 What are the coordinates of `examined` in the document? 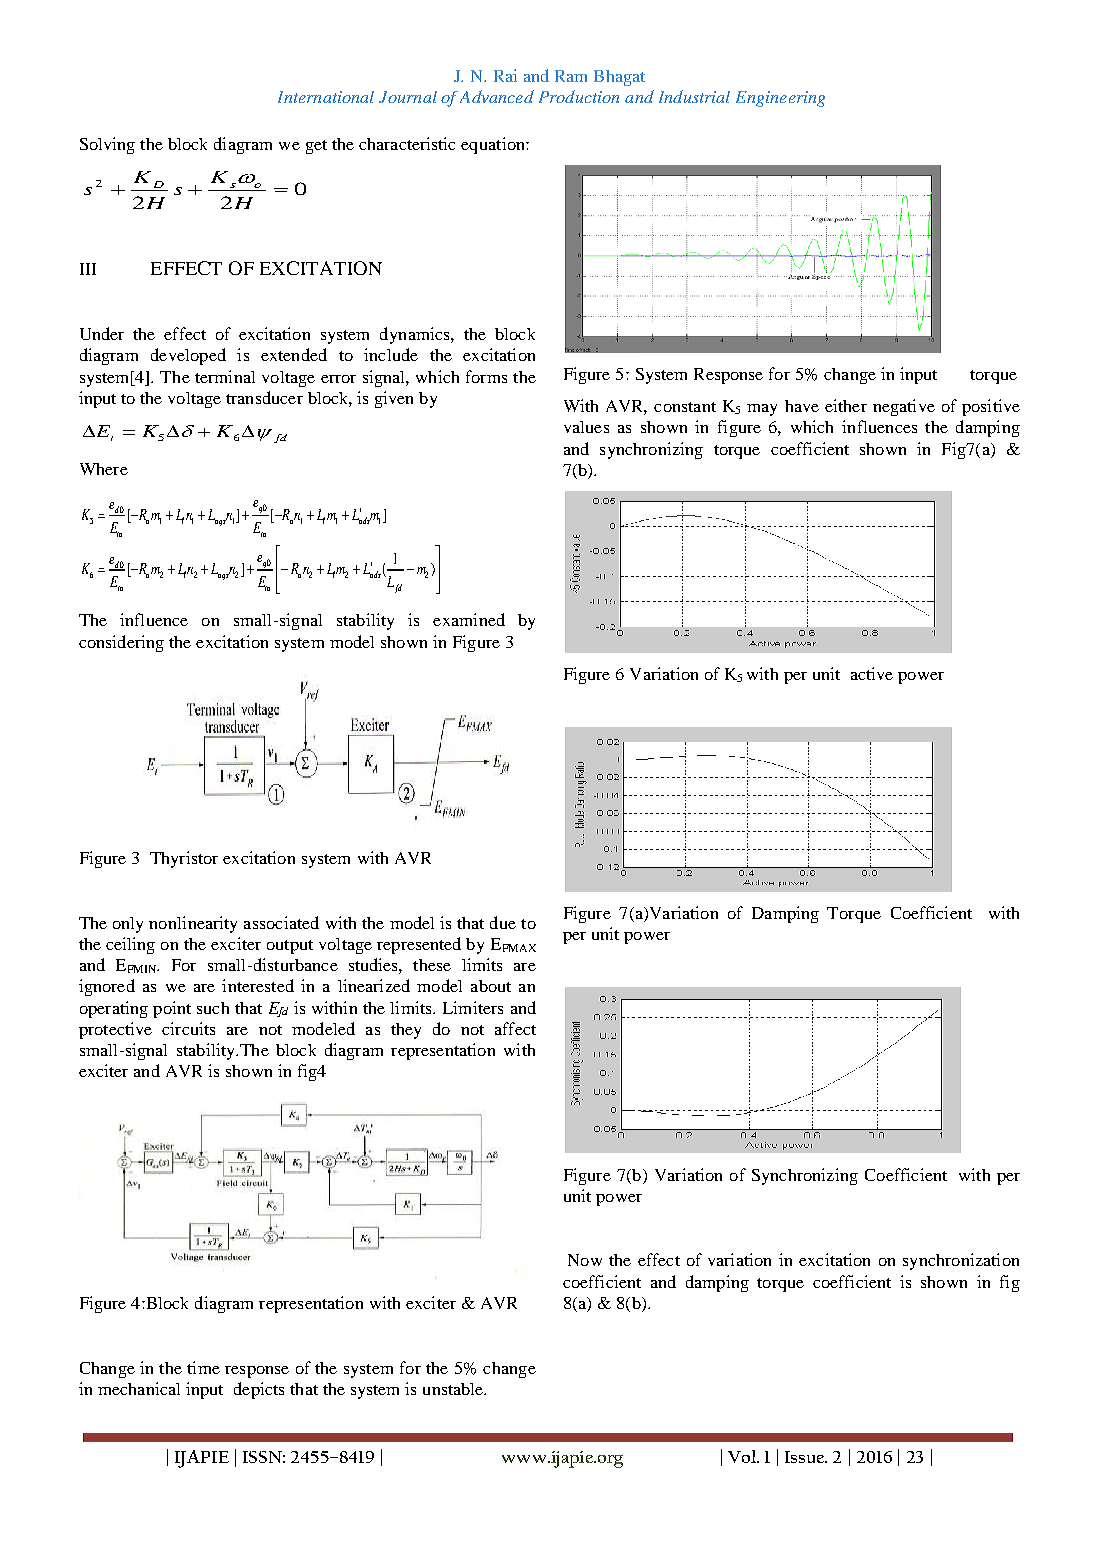 It's located at (469, 619).
